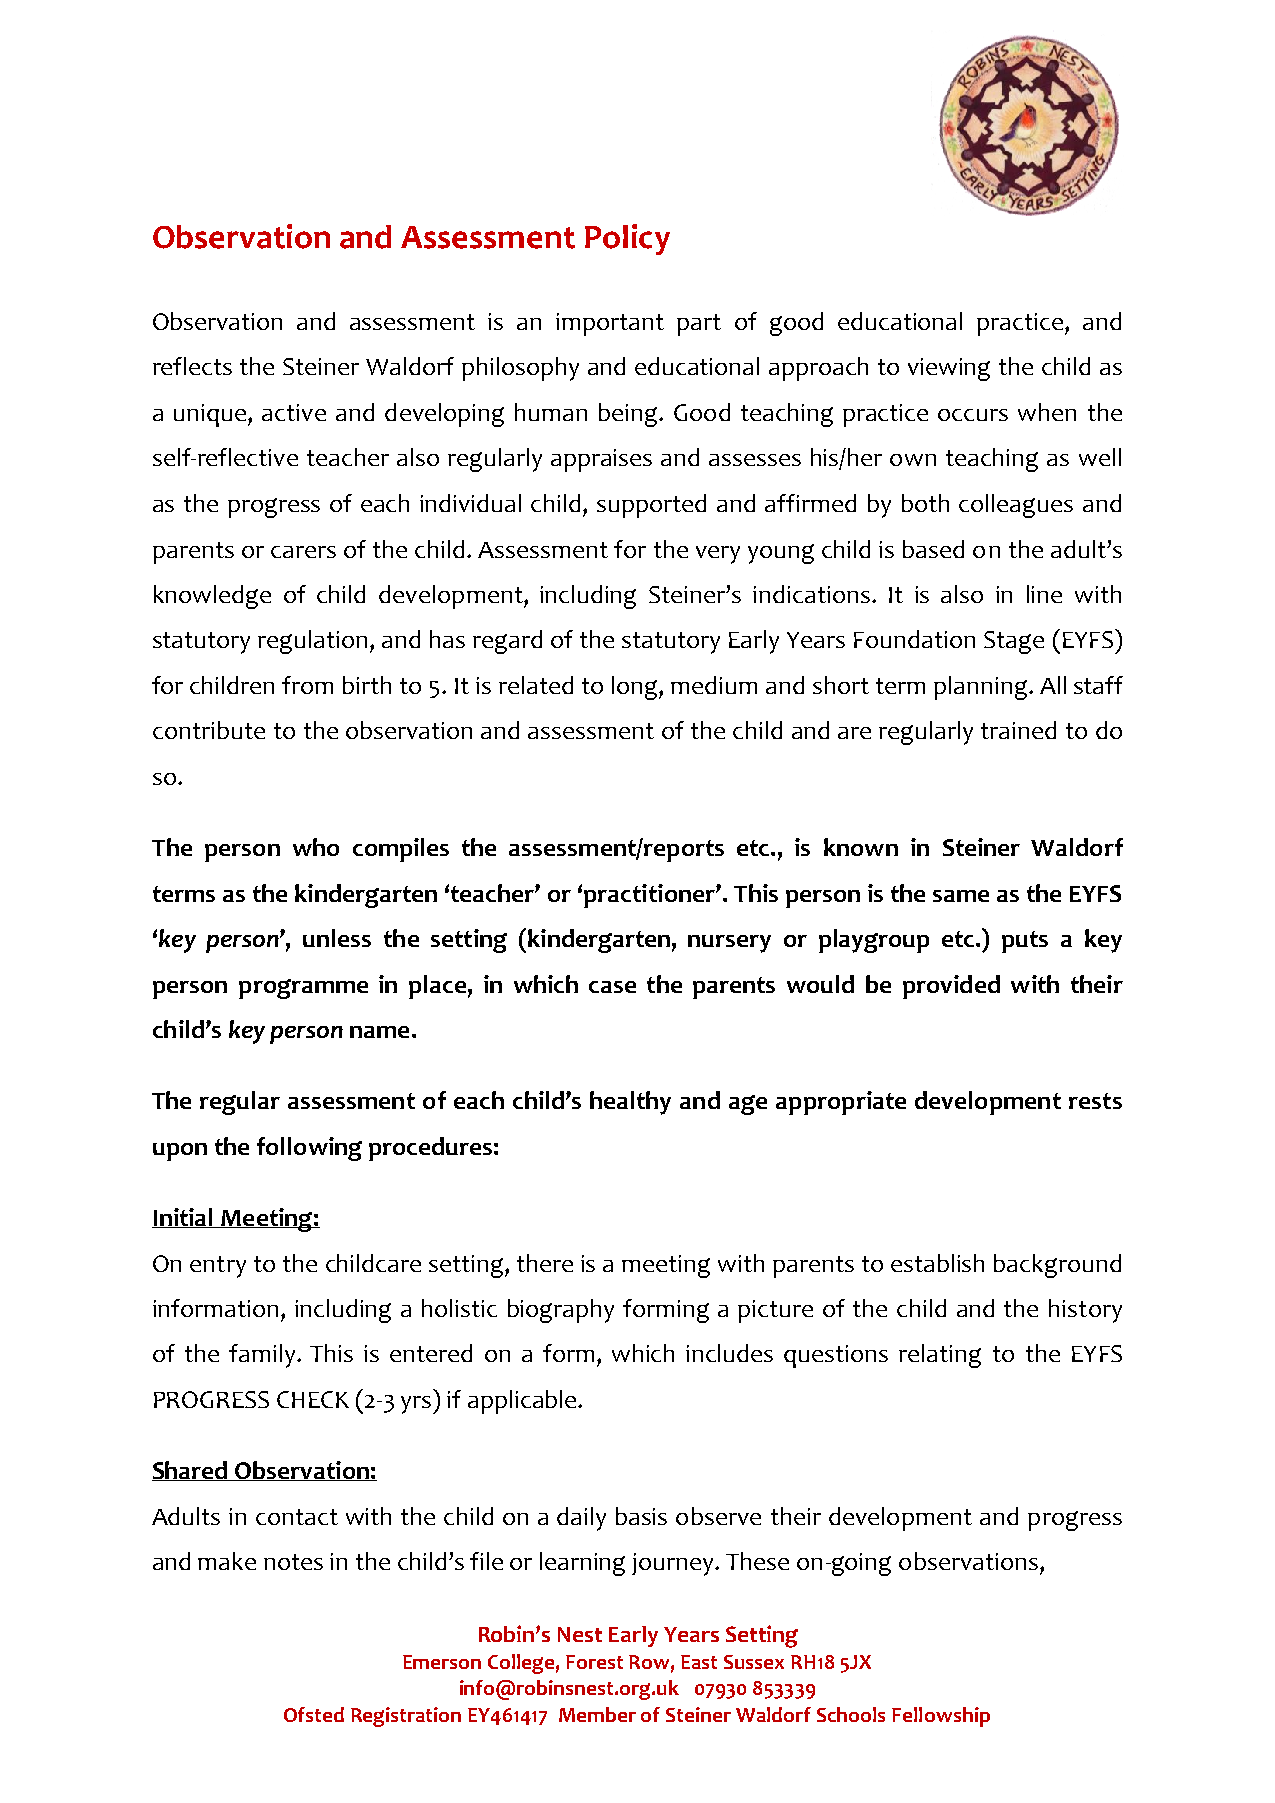 This document has width=1275, height=1803. I want to click on viewing, so click(949, 369).
